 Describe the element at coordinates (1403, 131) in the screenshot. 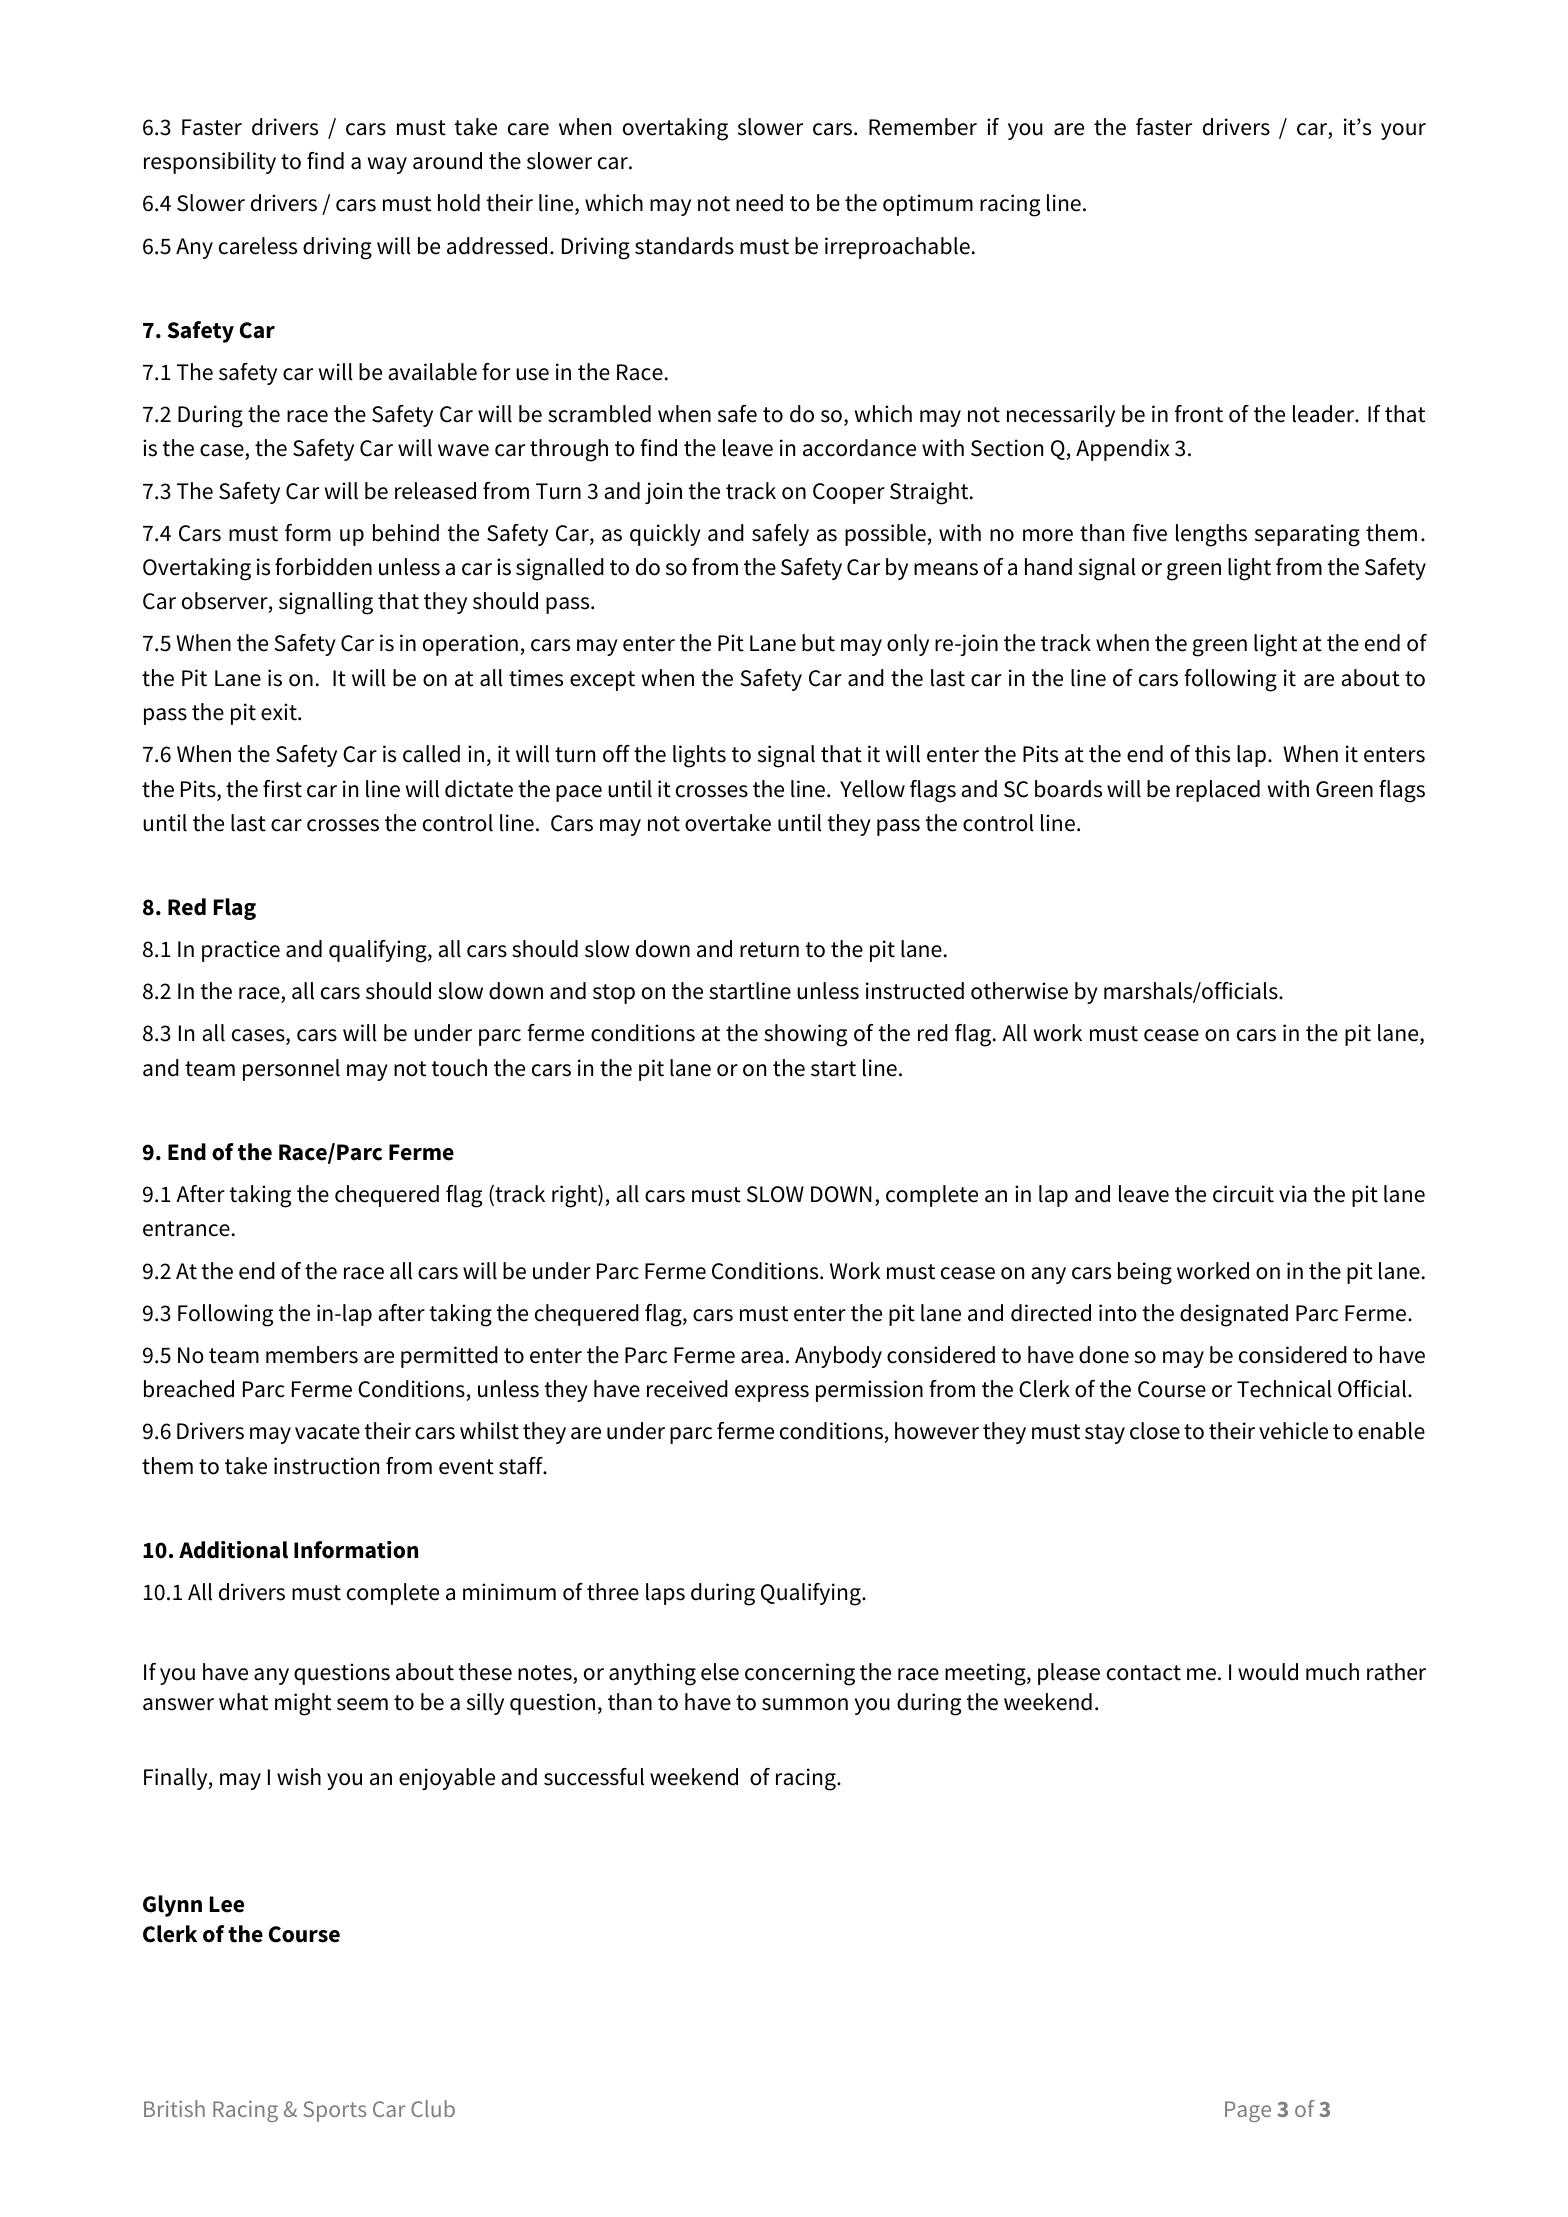

I see `your` at that location.
